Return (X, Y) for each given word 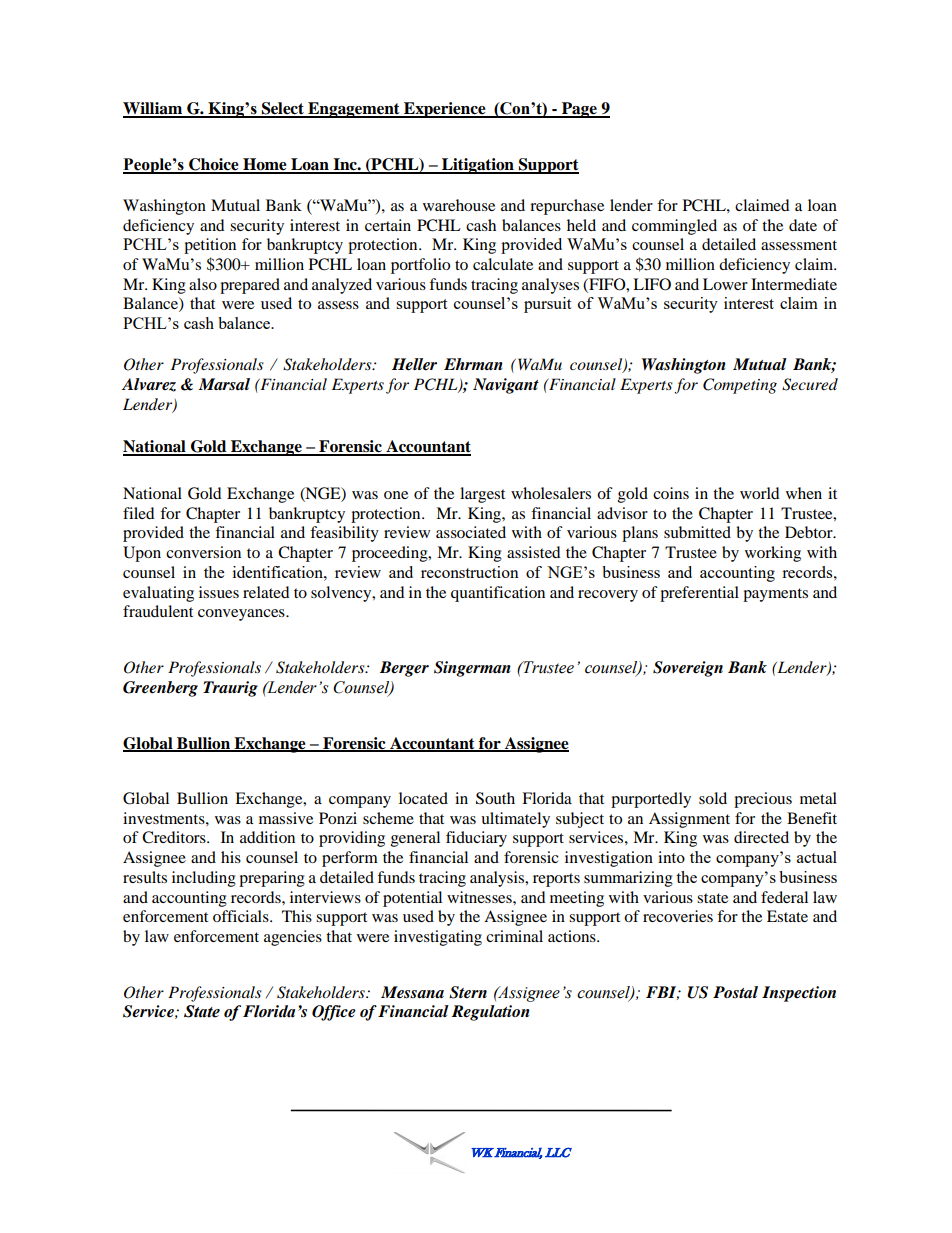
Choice (214, 165)
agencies (293, 938)
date (803, 225)
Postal (735, 992)
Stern (468, 992)
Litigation (478, 166)
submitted (697, 532)
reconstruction (470, 572)
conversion (203, 552)
